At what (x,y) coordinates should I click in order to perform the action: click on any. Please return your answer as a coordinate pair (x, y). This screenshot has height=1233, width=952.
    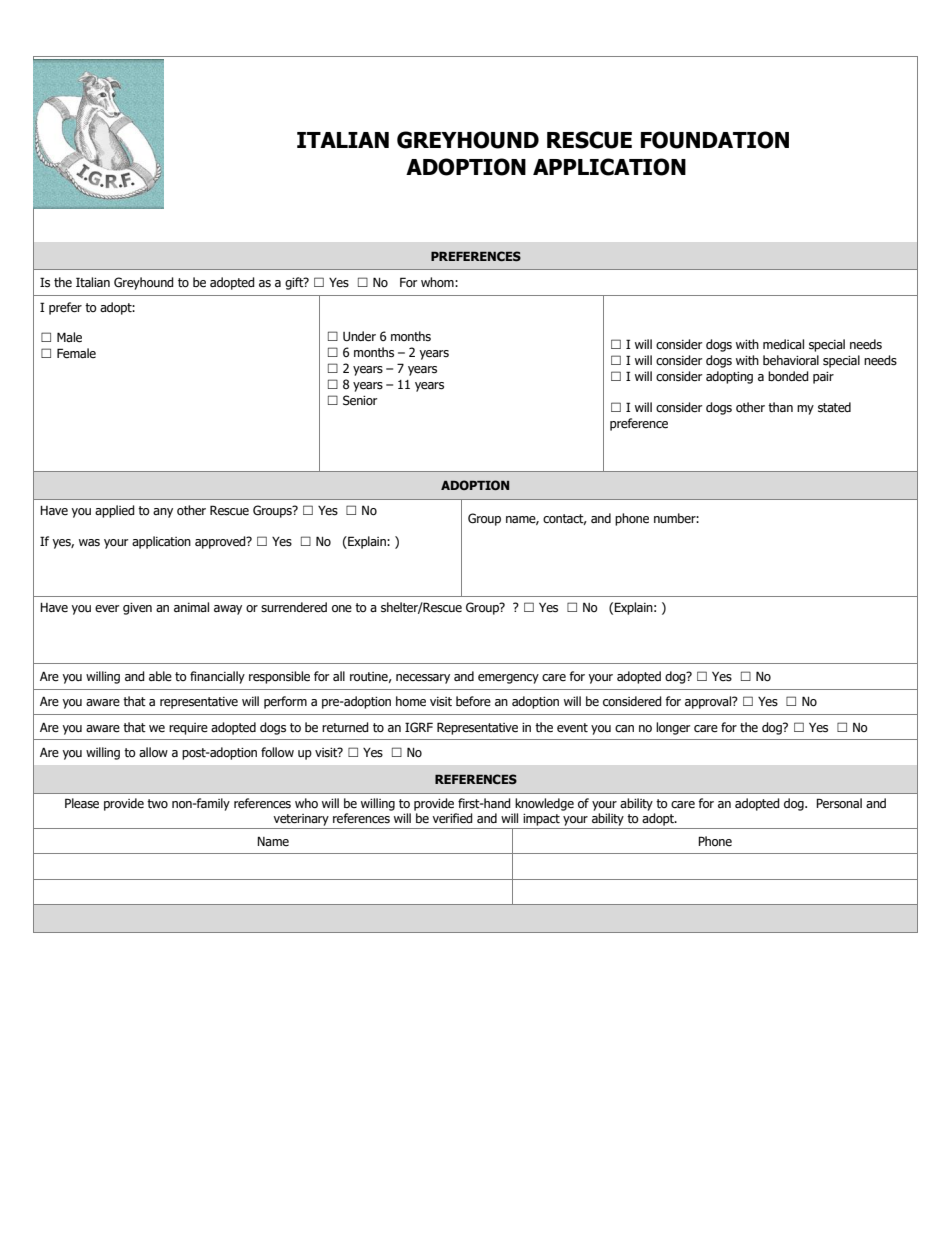
    Looking at the image, I should click on (163, 513).
